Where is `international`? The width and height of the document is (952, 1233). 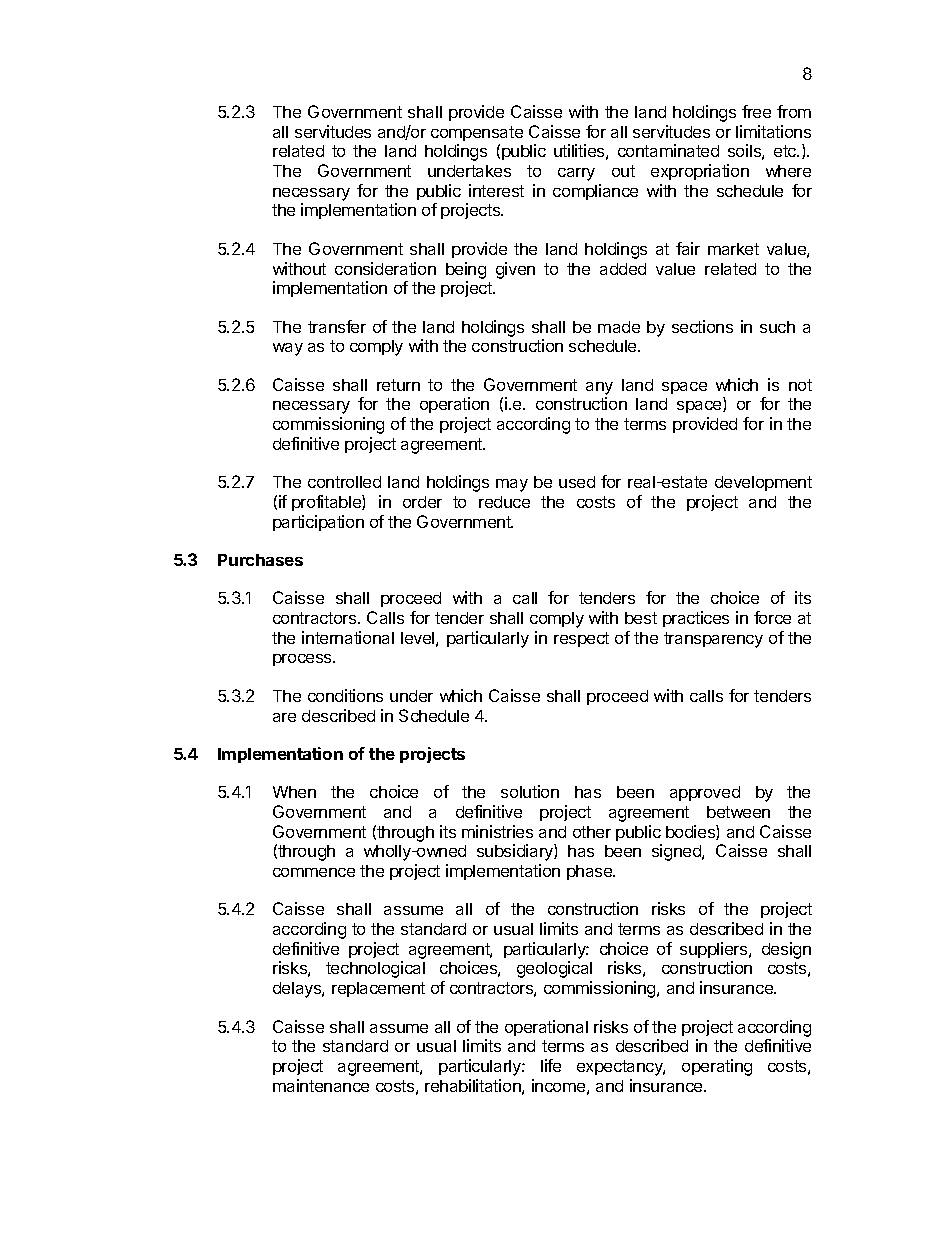 international is located at coordinates (348, 637).
